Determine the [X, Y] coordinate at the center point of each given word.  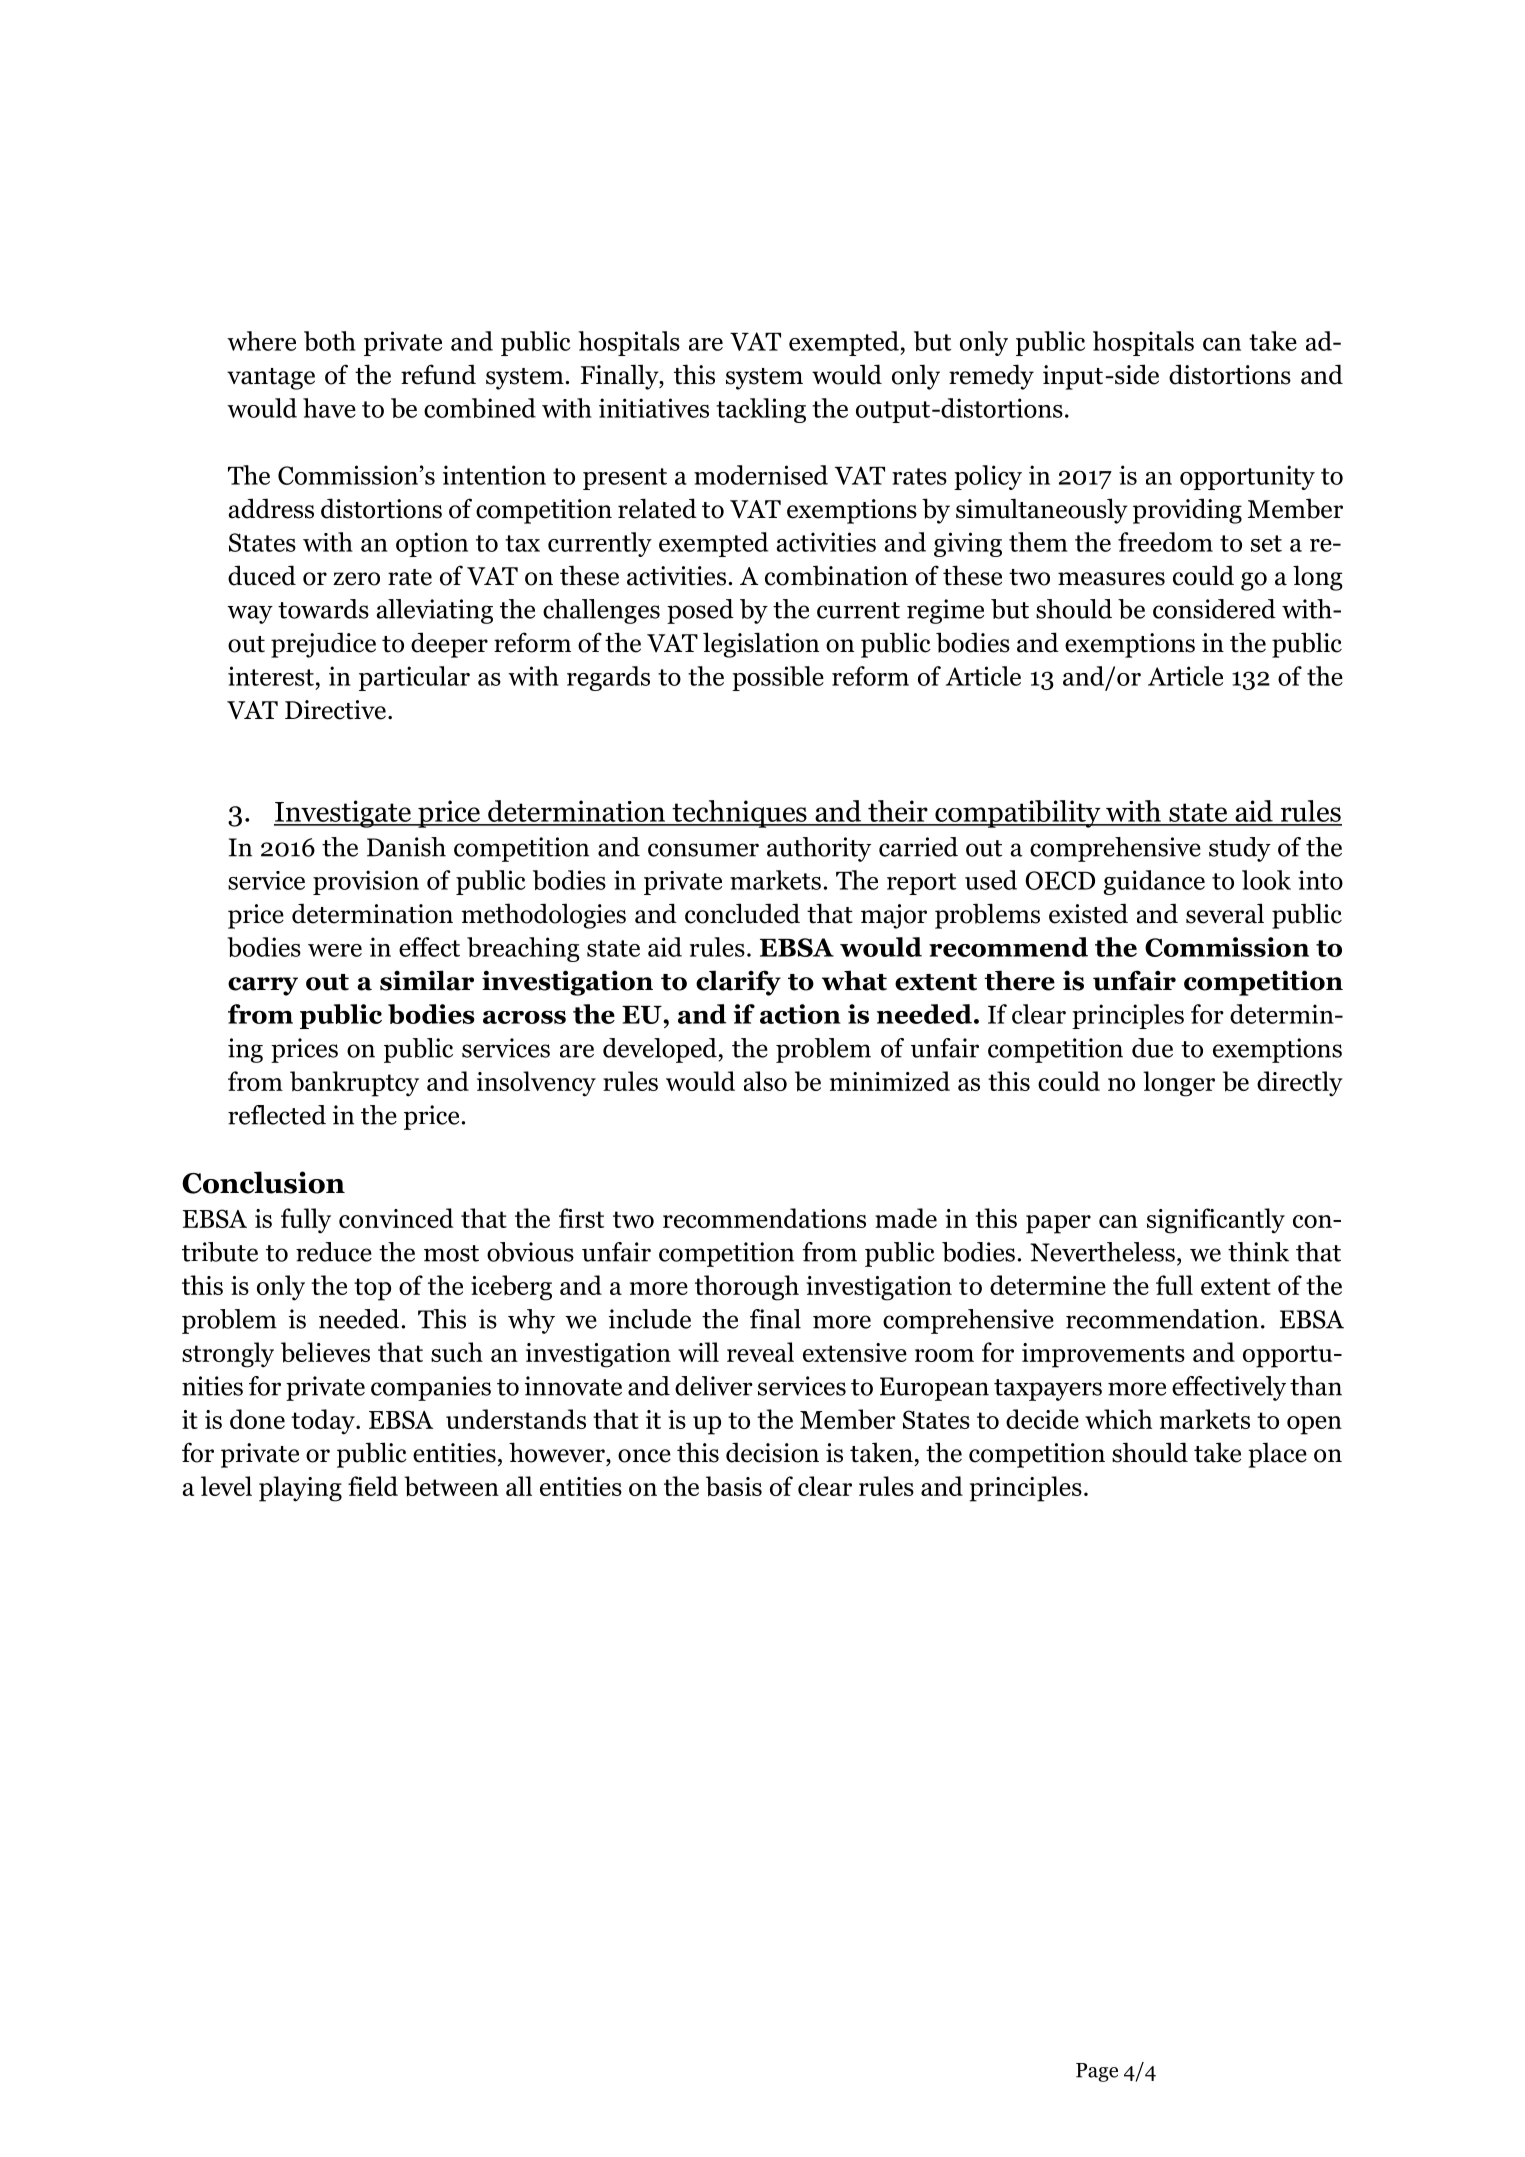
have [329, 408]
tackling [761, 410]
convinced [396, 1218]
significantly [1216, 1221]
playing [300, 1489]
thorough [747, 1288]
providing [1187, 511]
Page [1097, 2072]
